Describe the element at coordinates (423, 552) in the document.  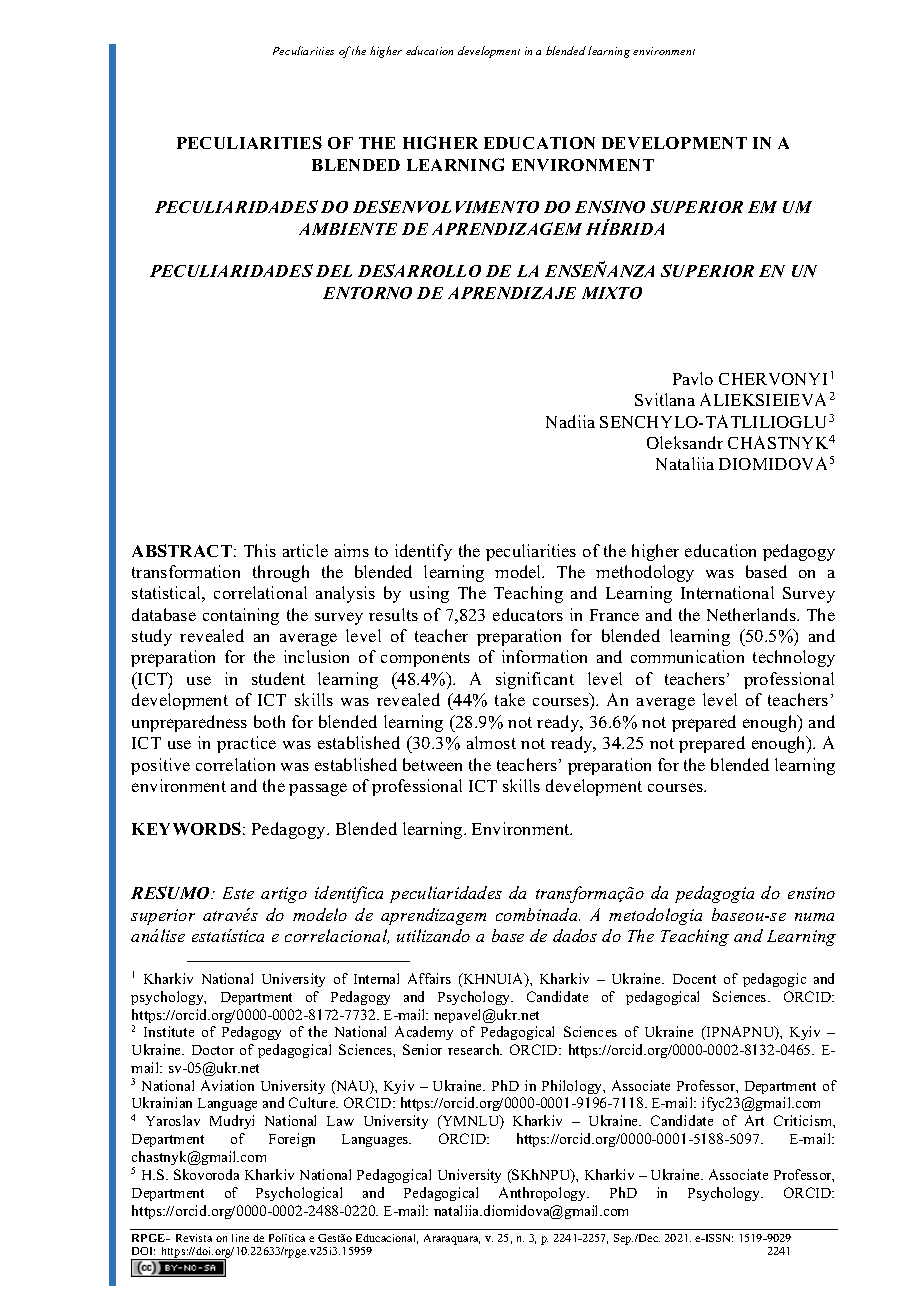
I see `identify` at that location.
